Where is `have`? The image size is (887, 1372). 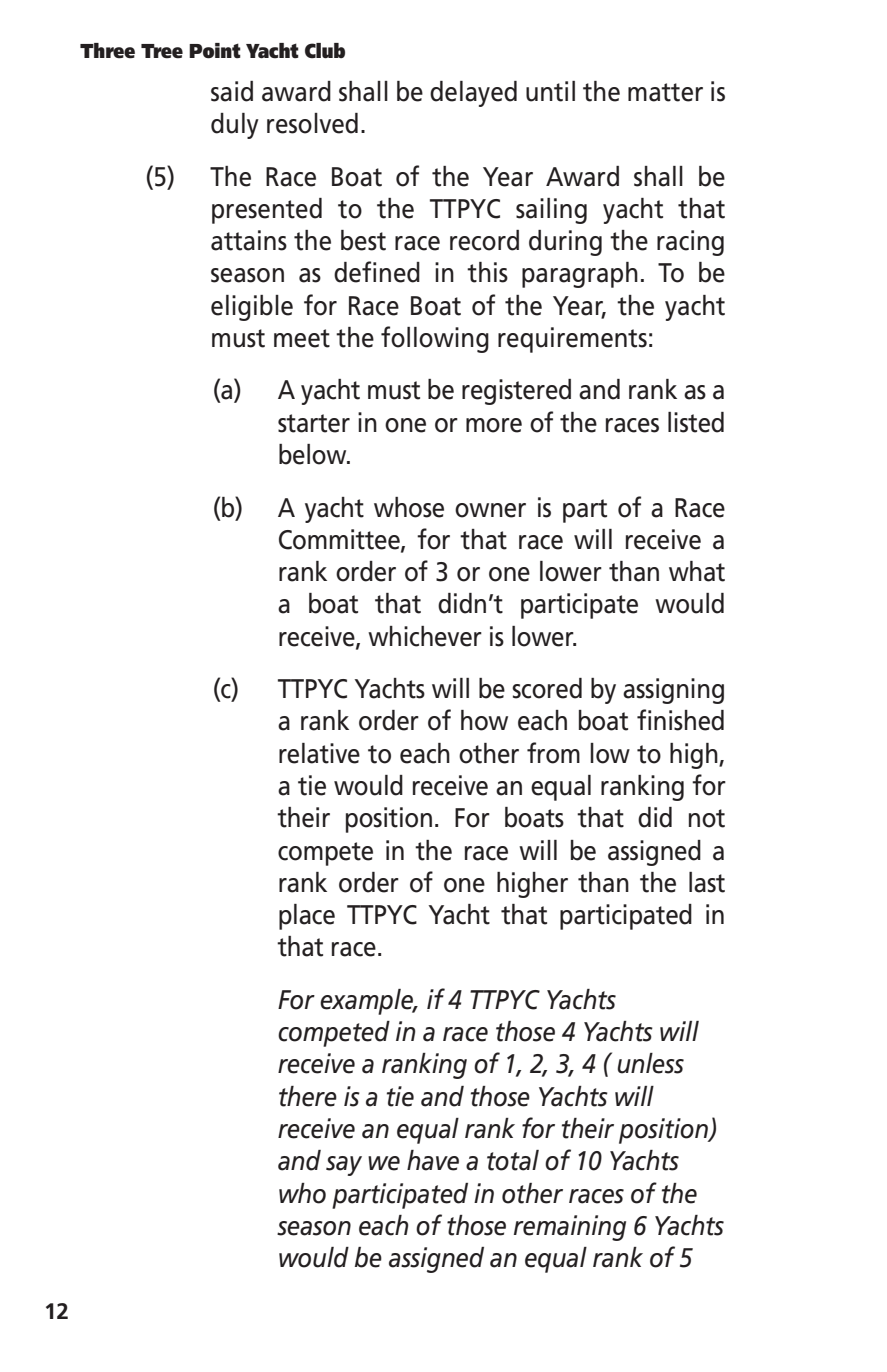
have is located at coordinates (433, 1160).
